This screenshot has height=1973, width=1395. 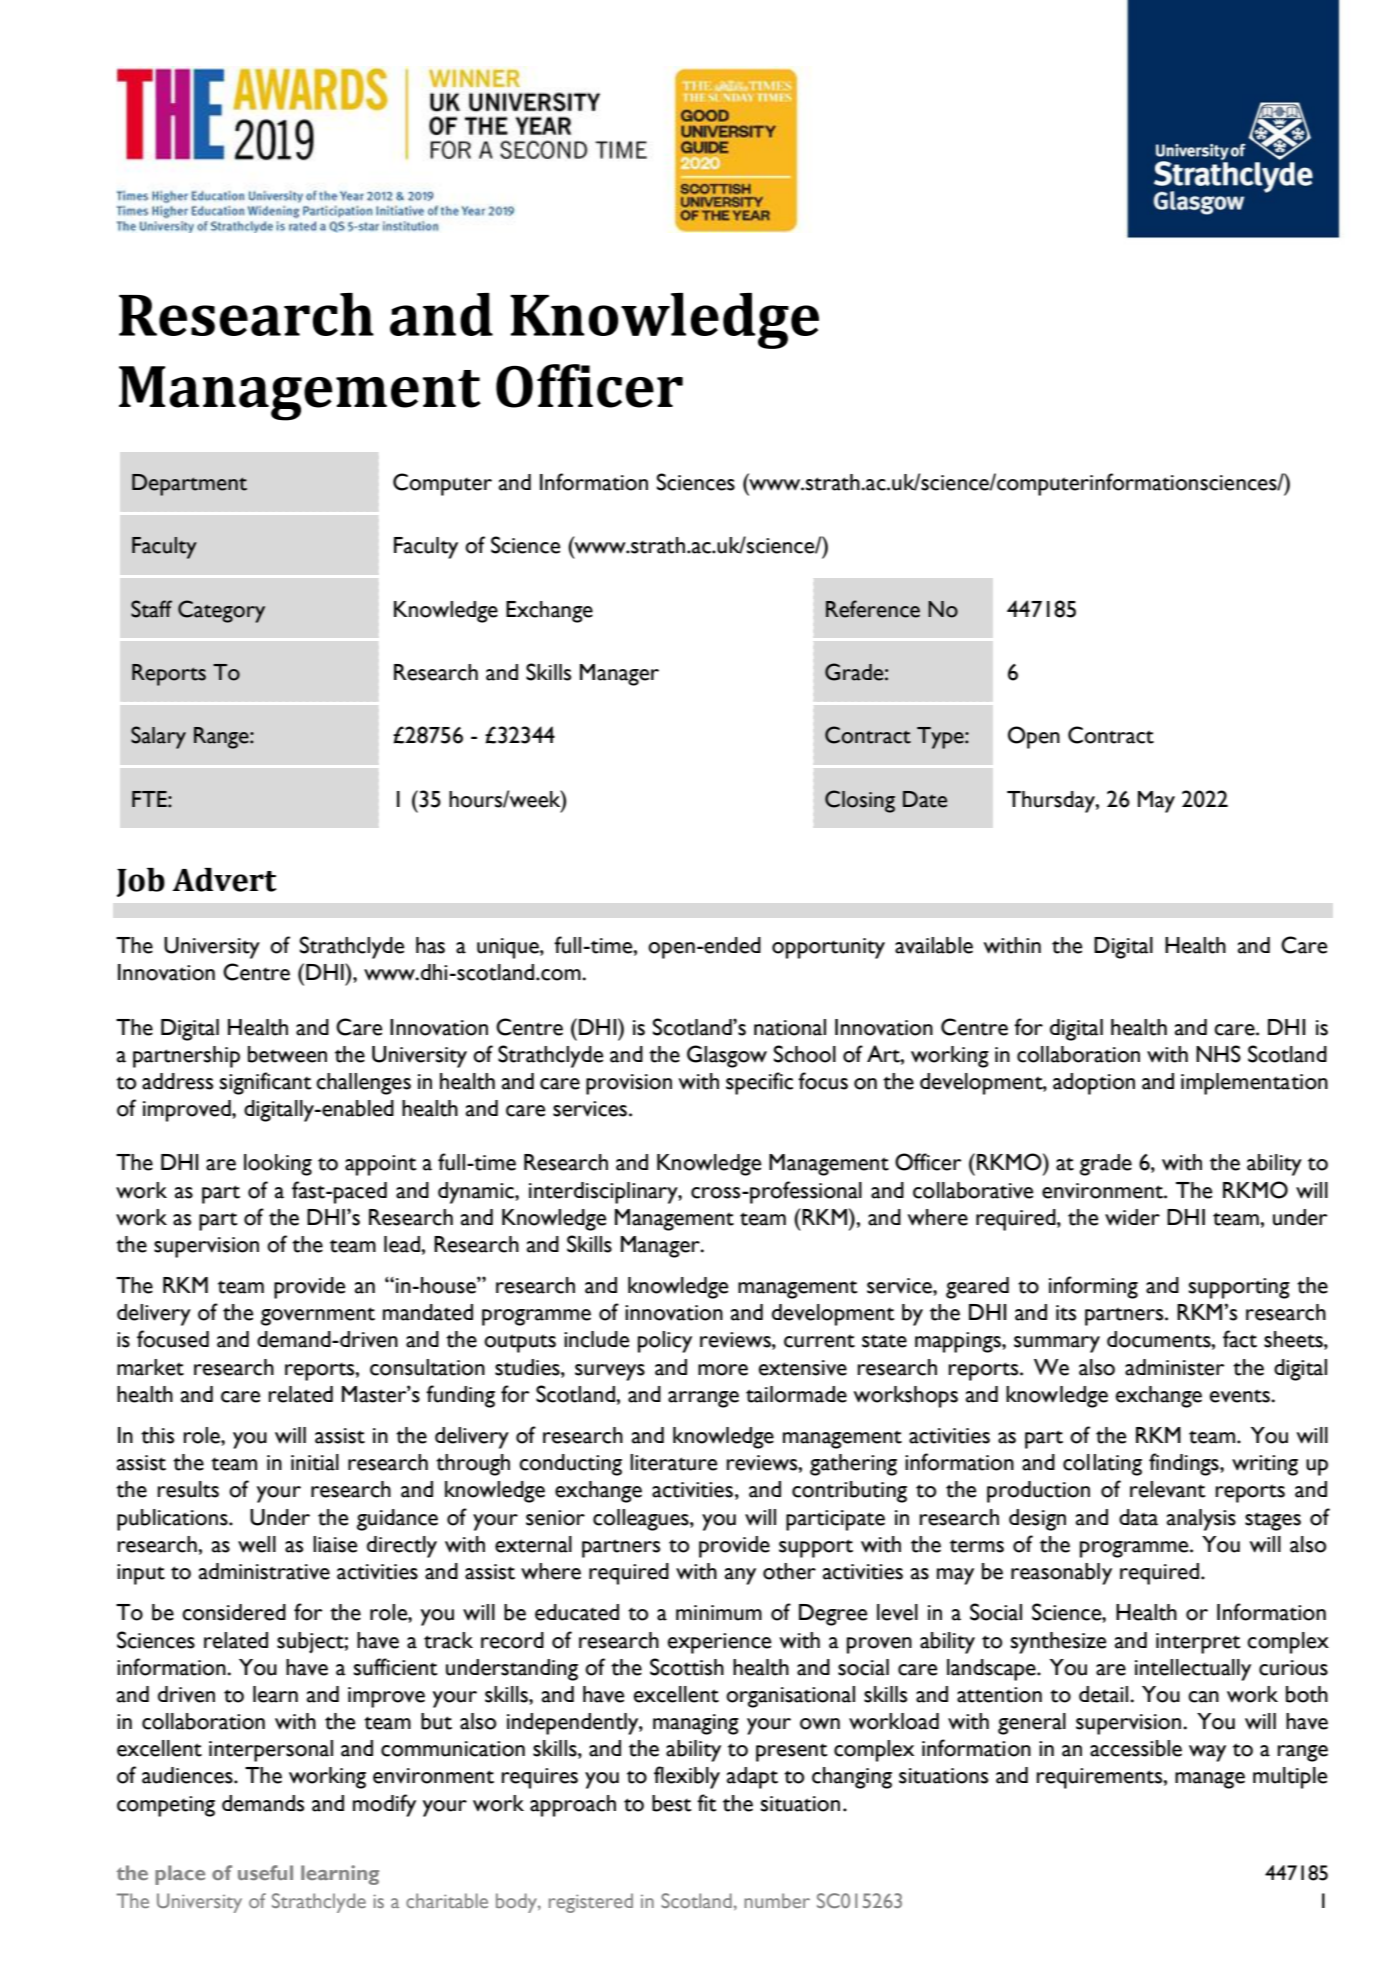 What do you see at coordinates (777, 1900) in the screenshot?
I see `number` at bounding box center [777, 1900].
